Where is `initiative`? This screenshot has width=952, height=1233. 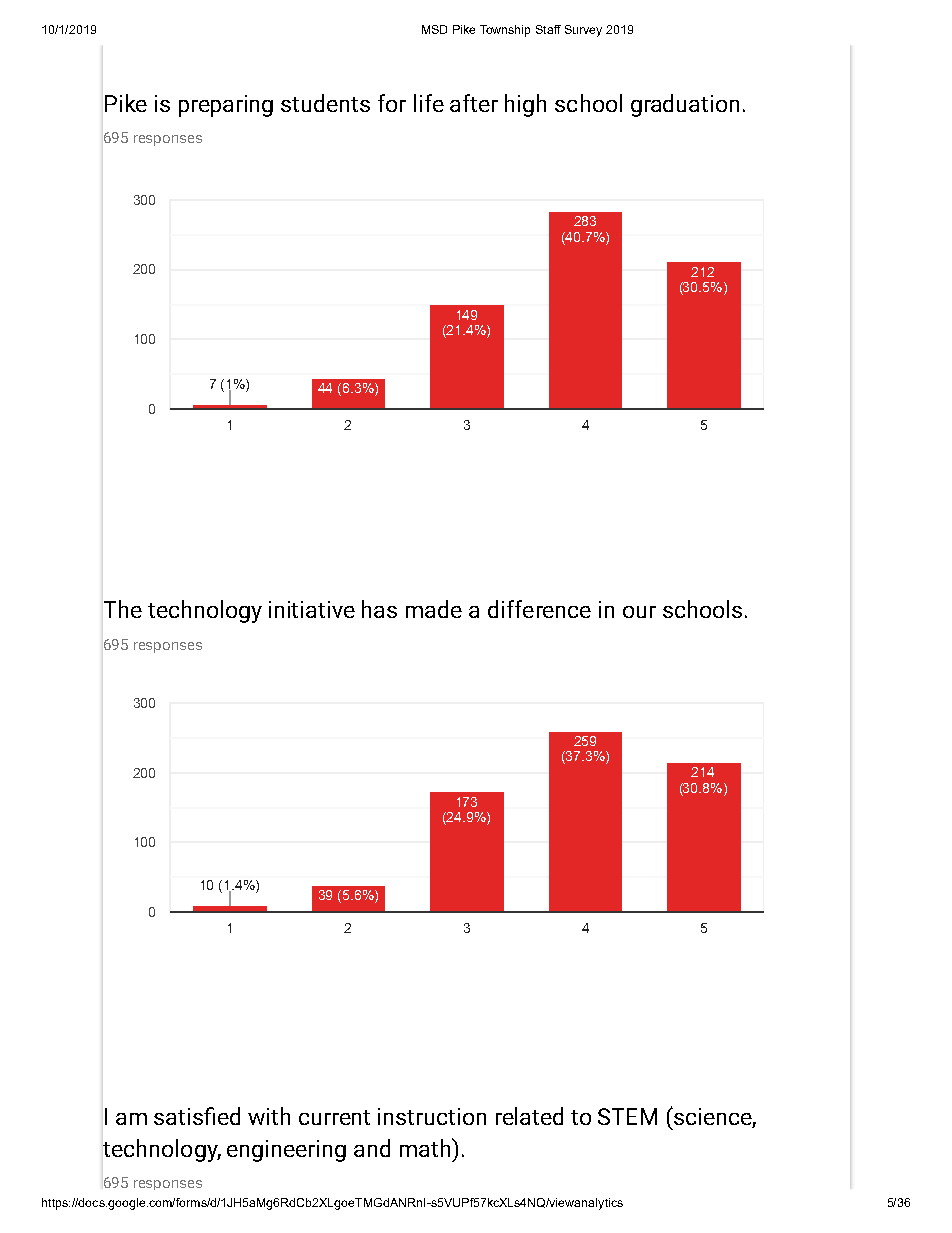 initiative is located at coordinates (312, 609).
